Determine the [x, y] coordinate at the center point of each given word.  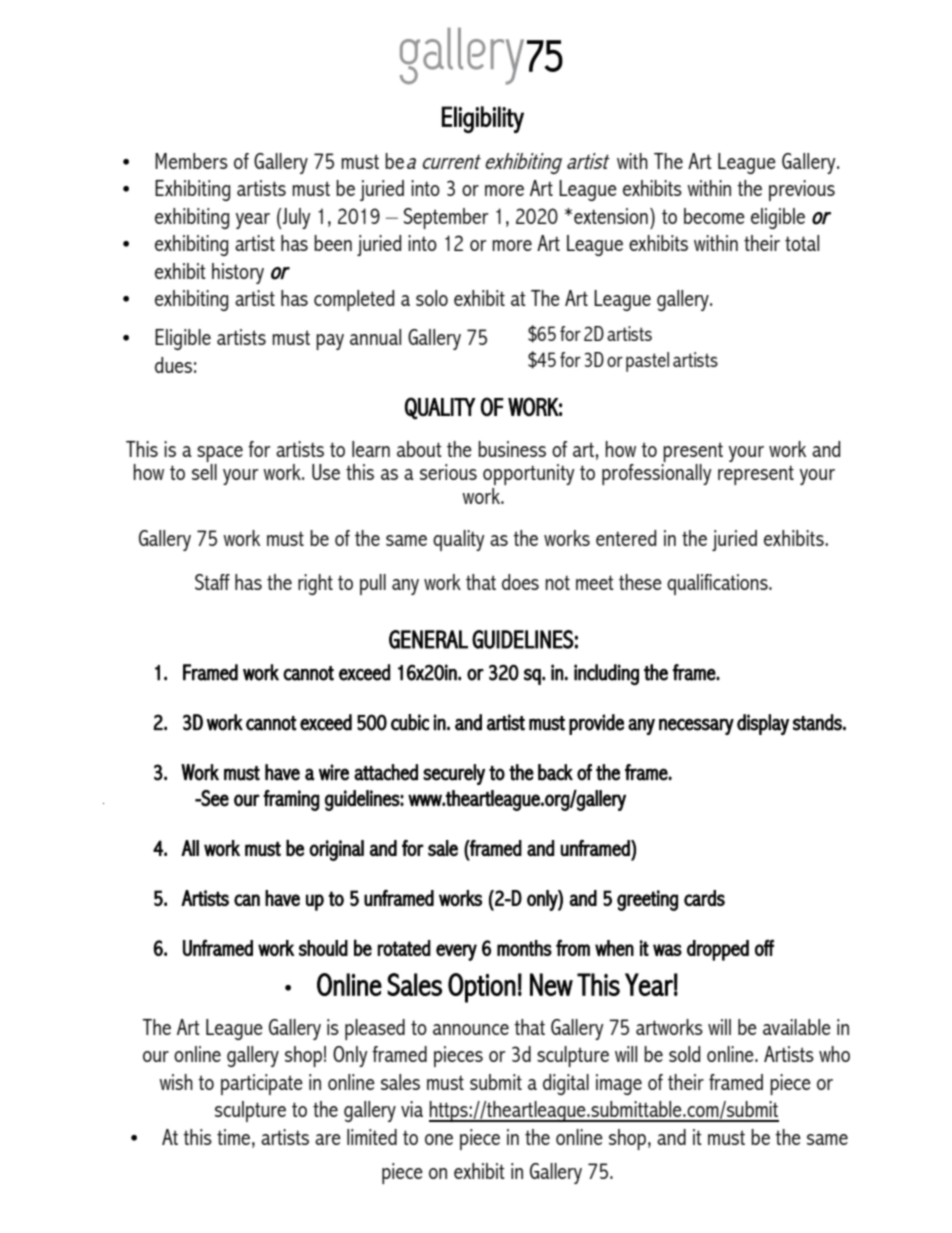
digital [566, 1084]
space [220, 454]
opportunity [529, 474]
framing [291, 800]
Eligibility [483, 119]
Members [191, 161]
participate [262, 1084]
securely [454, 774]
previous [802, 190]
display [763, 724]
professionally [657, 473]
